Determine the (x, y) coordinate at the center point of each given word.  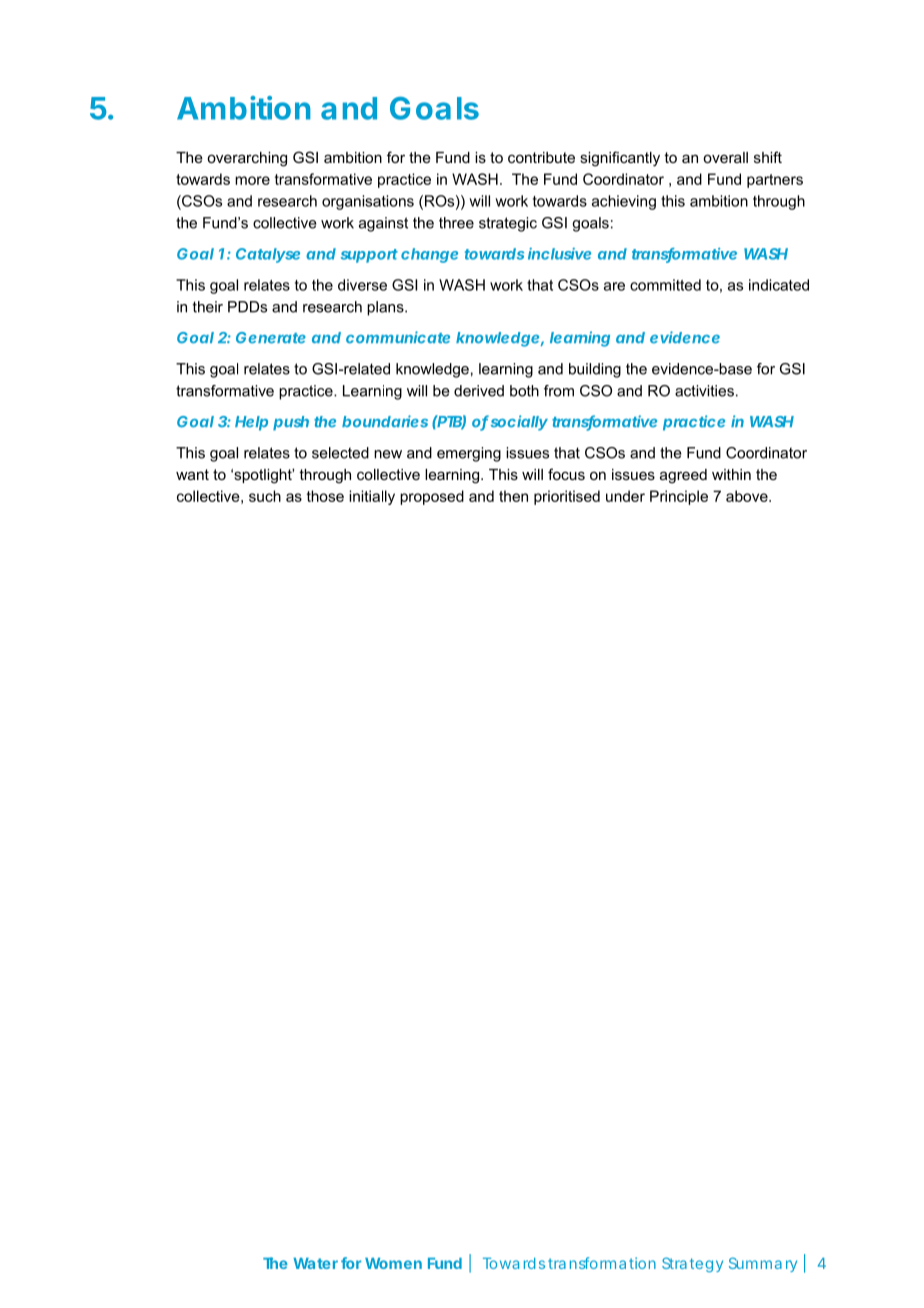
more (252, 180)
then (513, 496)
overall (725, 157)
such (265, 496)
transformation (602, 1263)
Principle (679, 497)
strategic (508, 224)
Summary (763, 1264)
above (748, 496)
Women (393, 1263)
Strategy (692, 1264)
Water (315, 1263)
